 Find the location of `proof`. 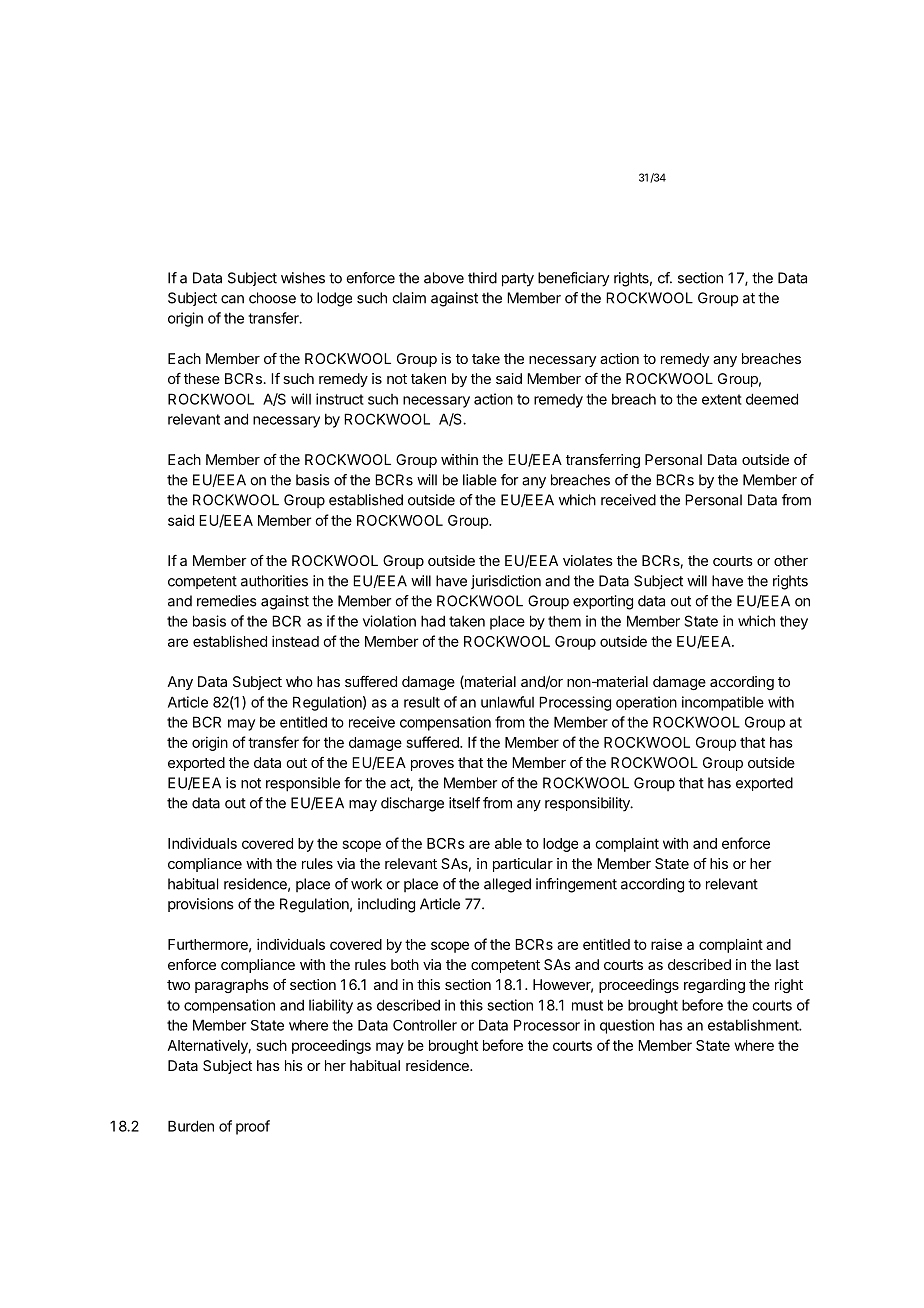

proof is located at coordinates (253, 1127).
